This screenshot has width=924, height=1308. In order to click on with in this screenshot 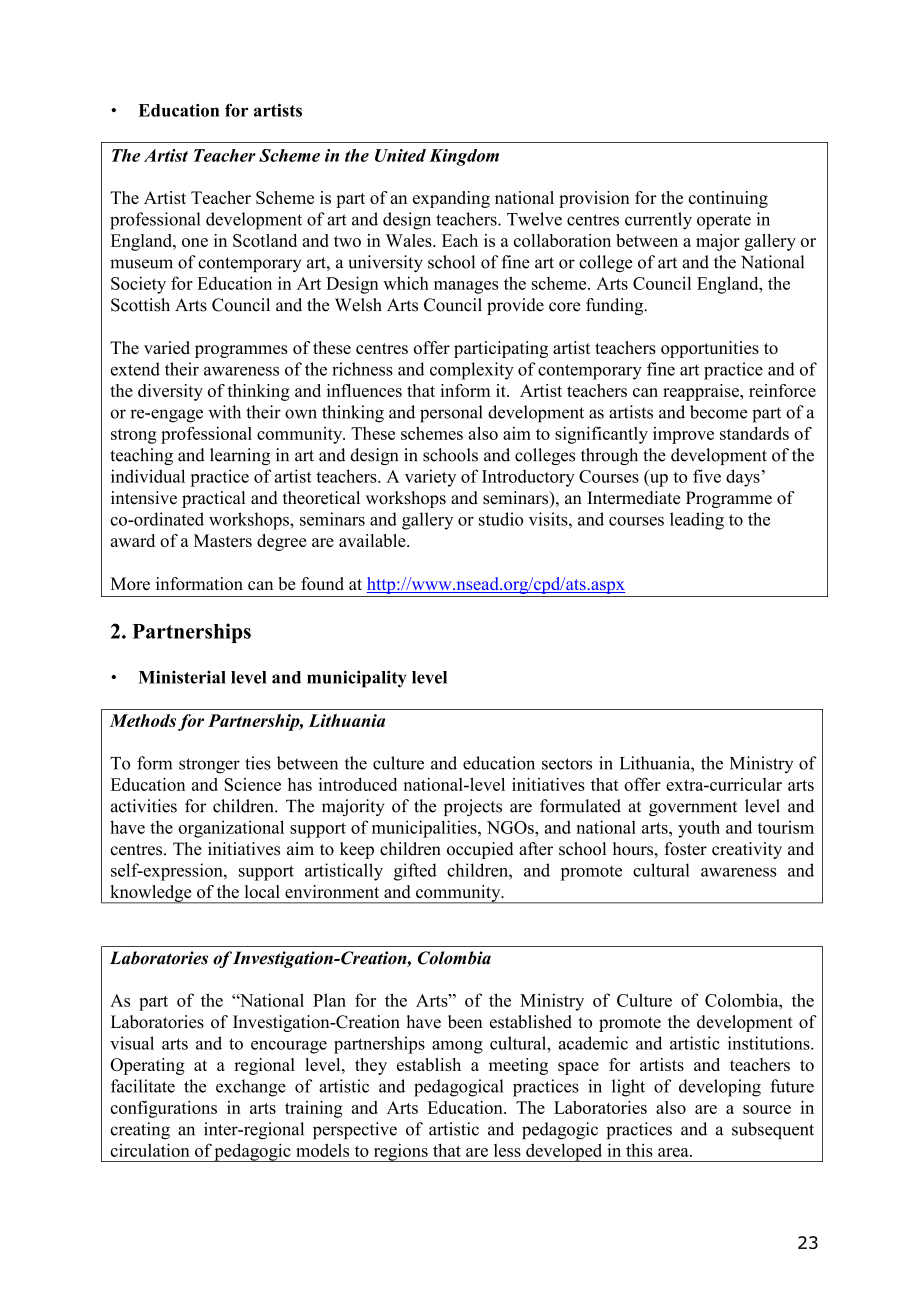, I will do `click(225, 412)`.
